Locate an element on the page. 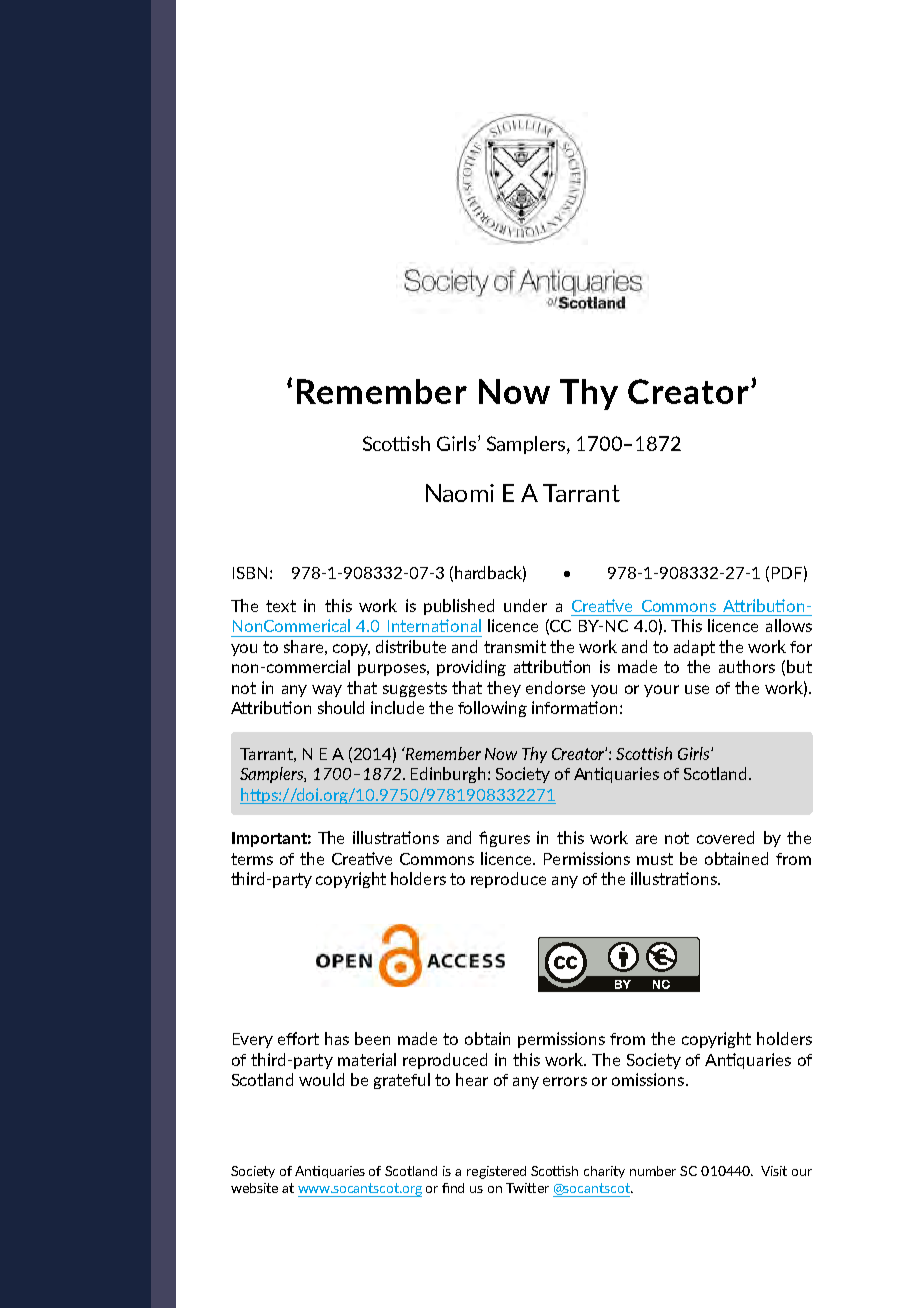  has is located at coordinates (337, 1038).
